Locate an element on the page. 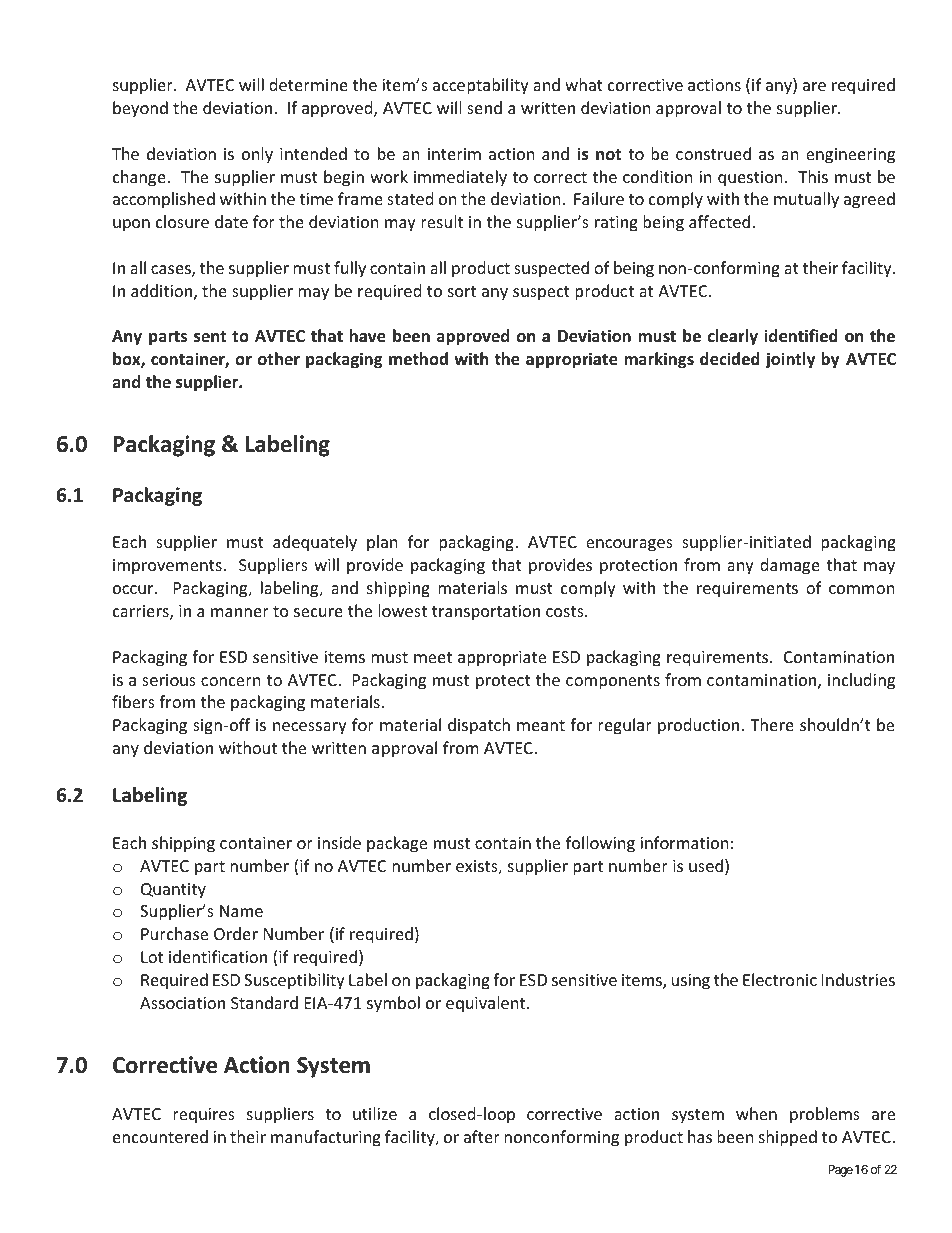 The width and height of the image is (952, 1233). after is located at coordinates (482, 1136).
